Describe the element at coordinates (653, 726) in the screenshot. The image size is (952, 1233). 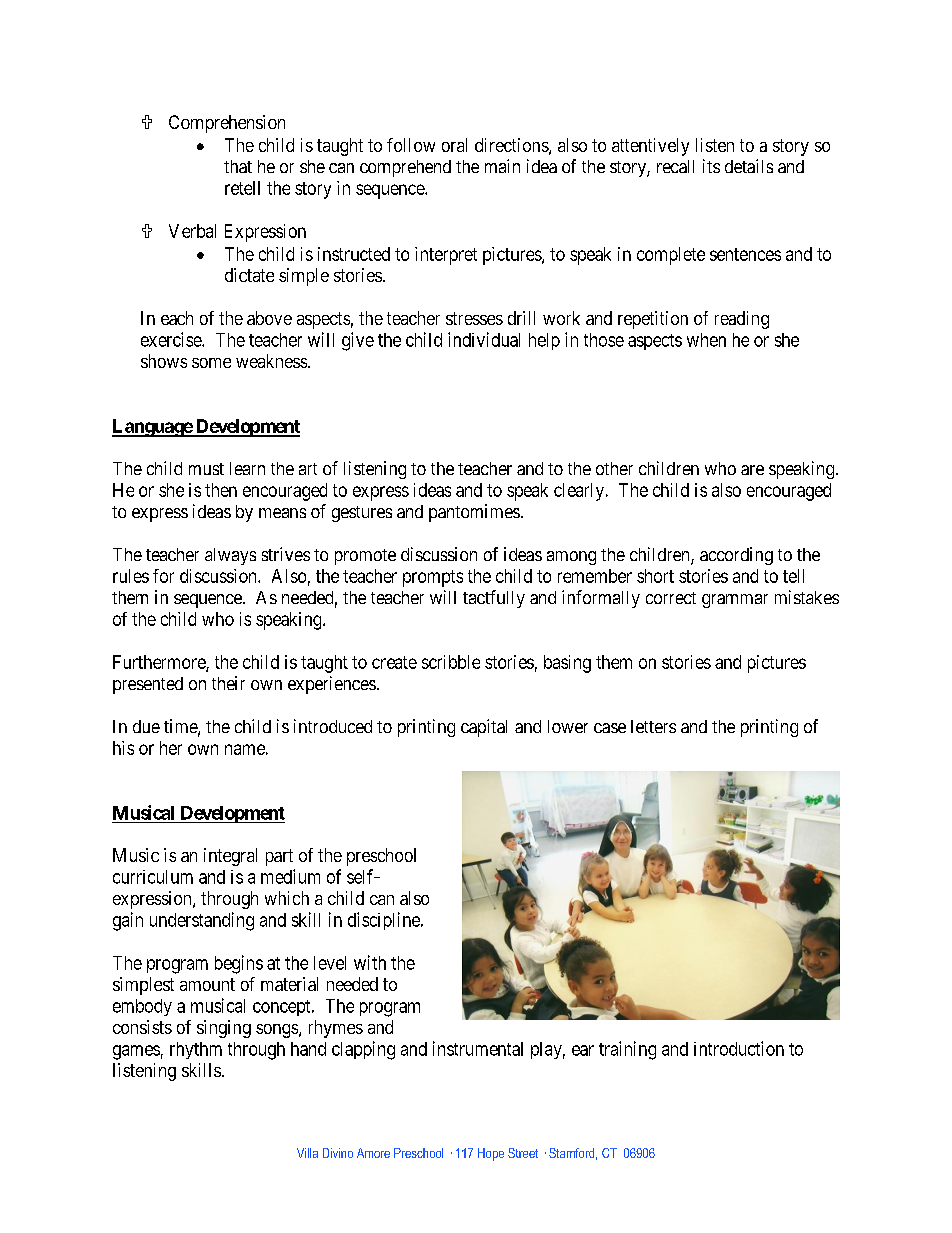
I see `letters` at that location.
